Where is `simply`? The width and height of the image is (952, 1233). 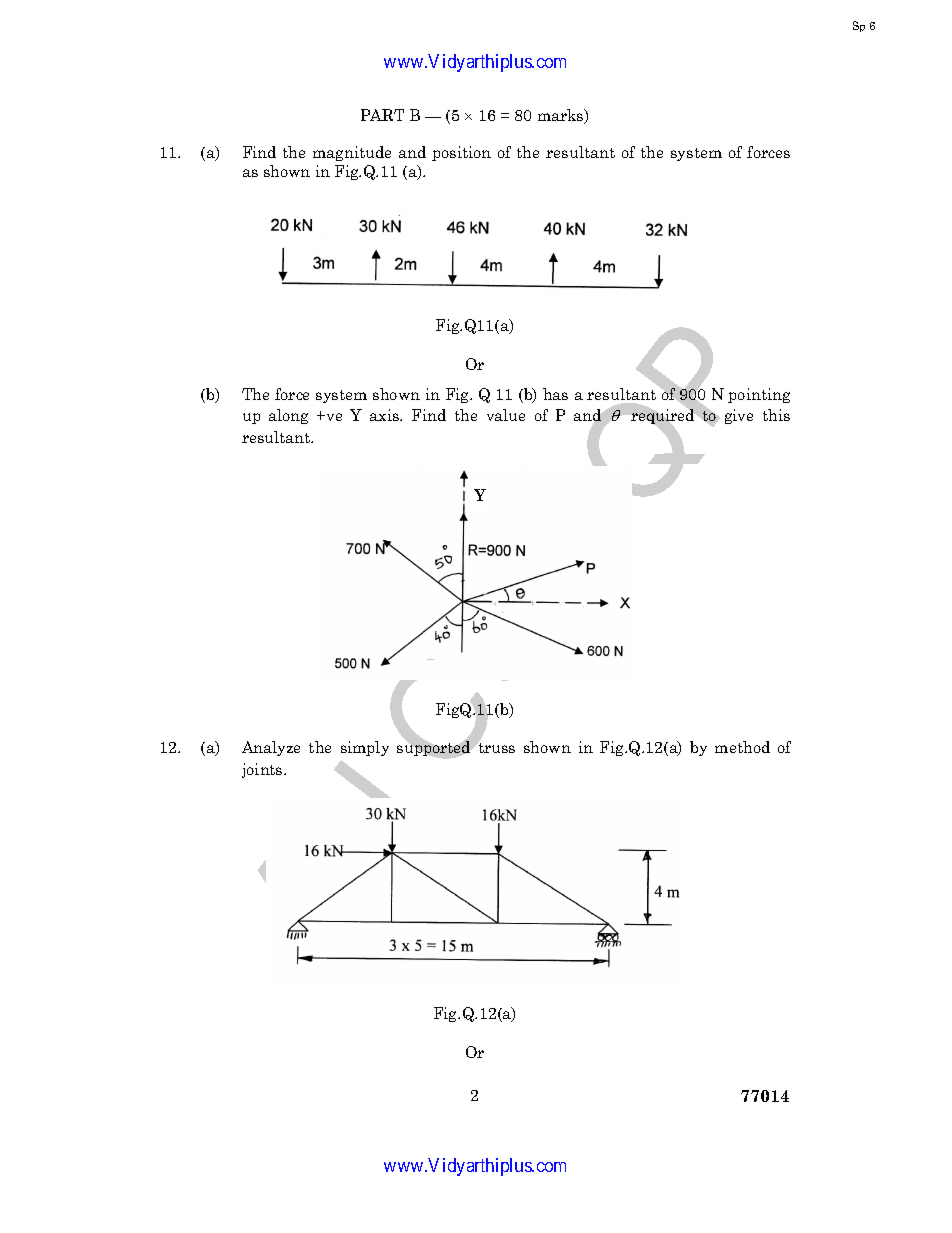 simply is located at coordinates (365, 748).
